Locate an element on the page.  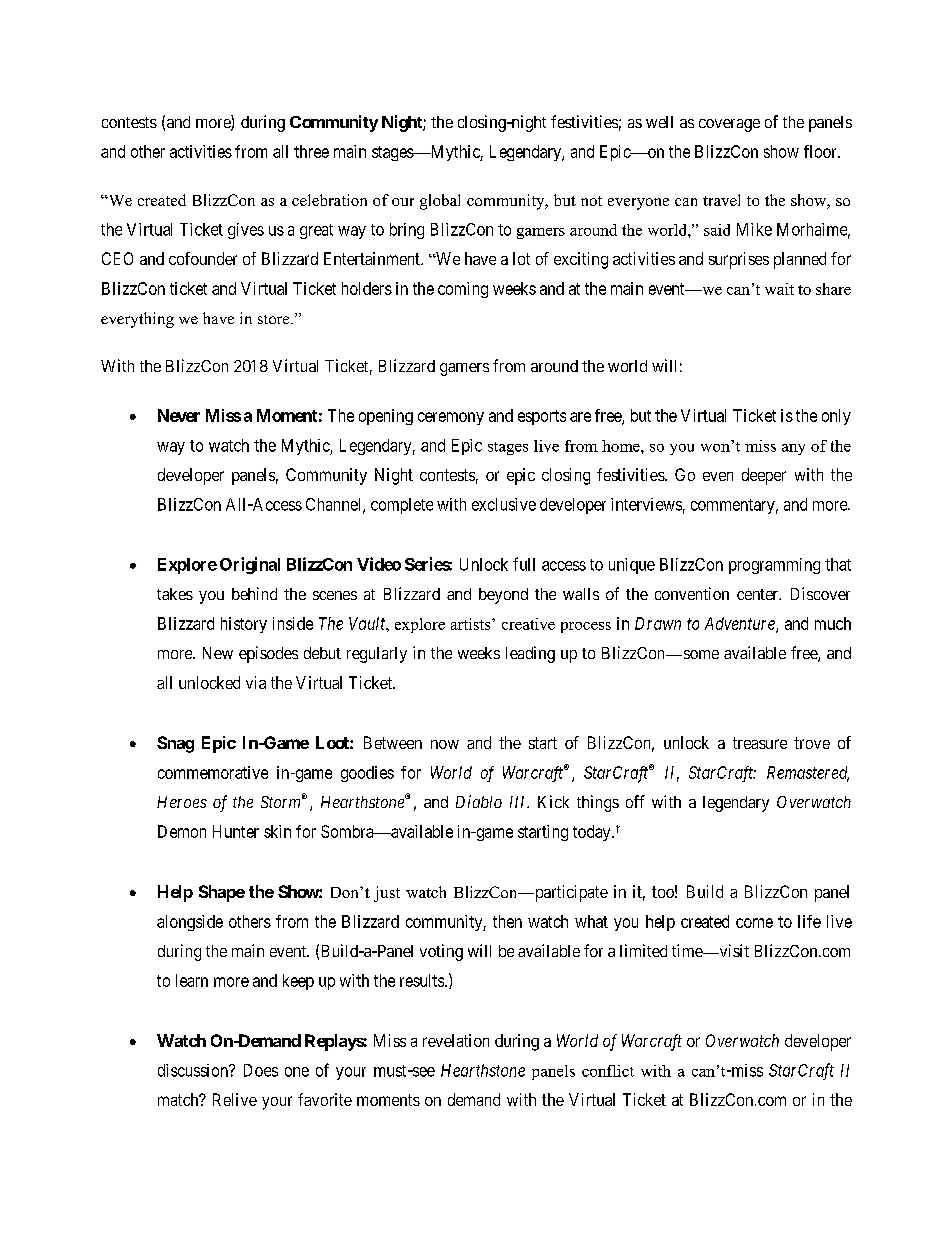
ceremony is located at coordinates (451, 418).
